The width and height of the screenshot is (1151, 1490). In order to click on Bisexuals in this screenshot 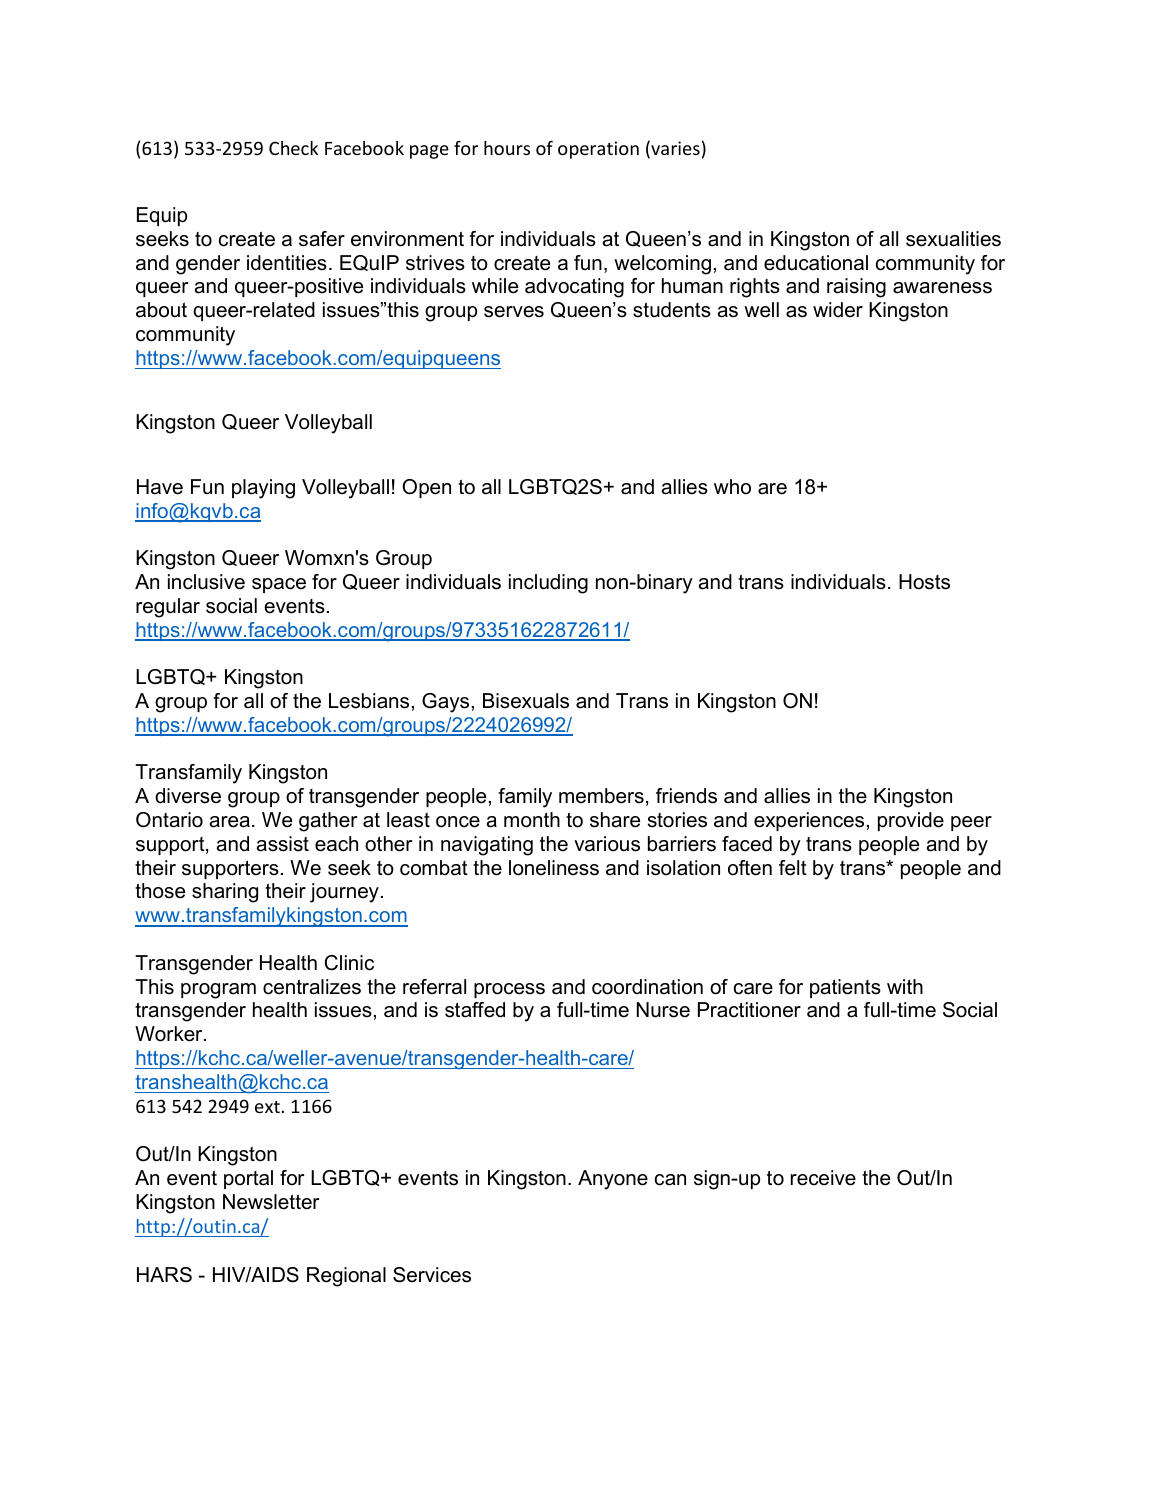, I will do `click(526, 701)`.
